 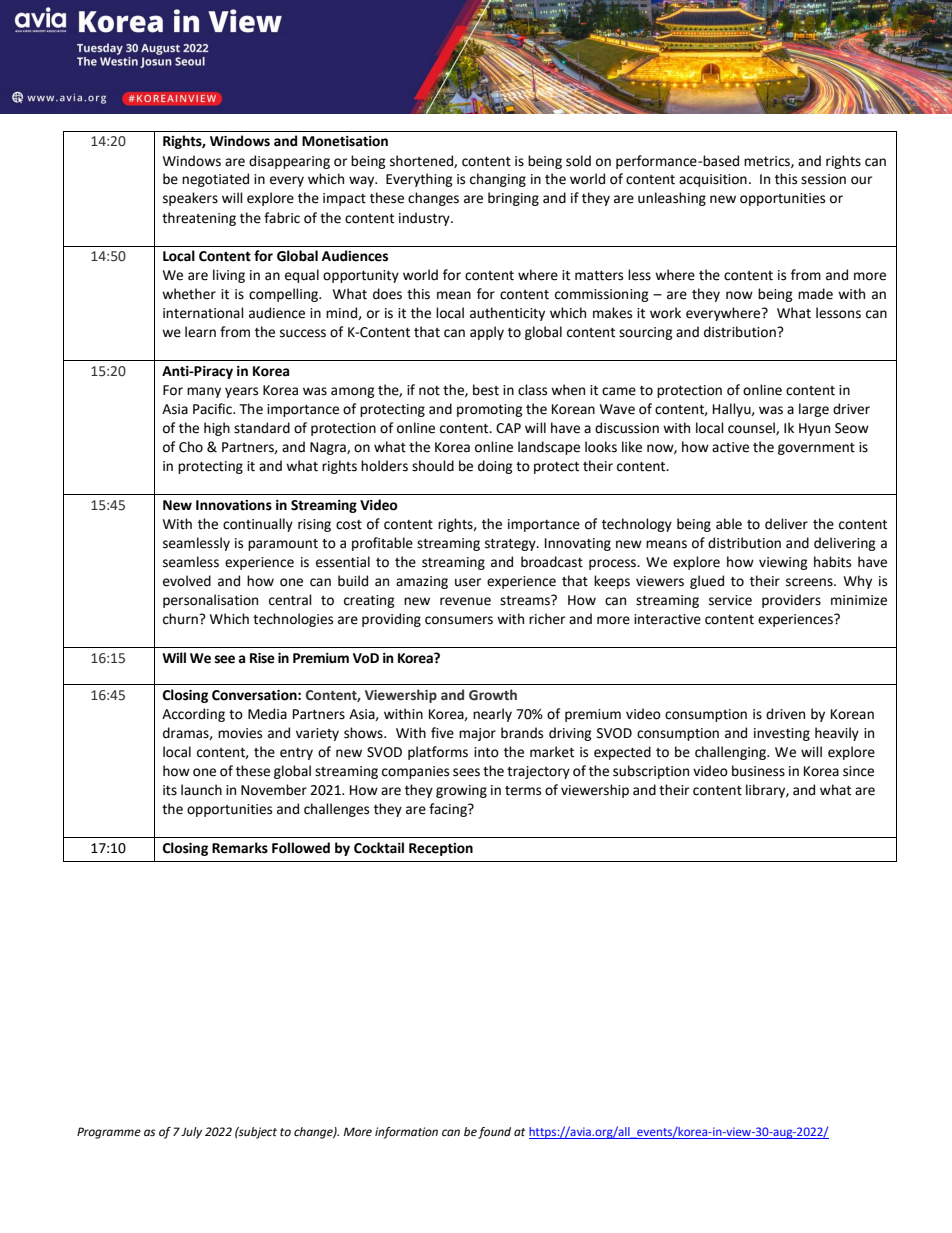 I want to click on launch, so click(x=201, y=790).
